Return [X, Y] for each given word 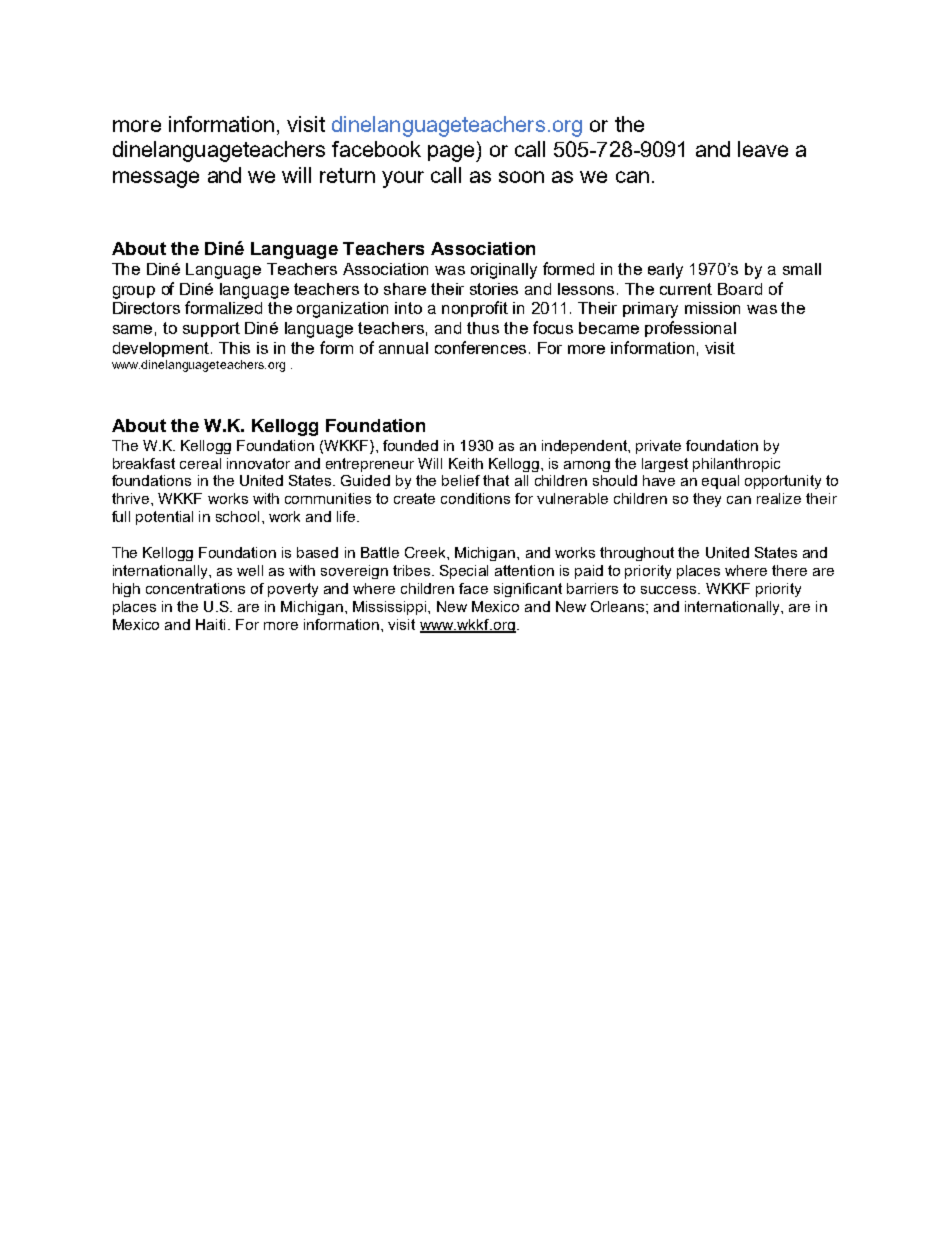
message [156, 179]
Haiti [210, 624]
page [452, 153]
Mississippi [391, 608]
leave [763, 149]
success [670, 590]
